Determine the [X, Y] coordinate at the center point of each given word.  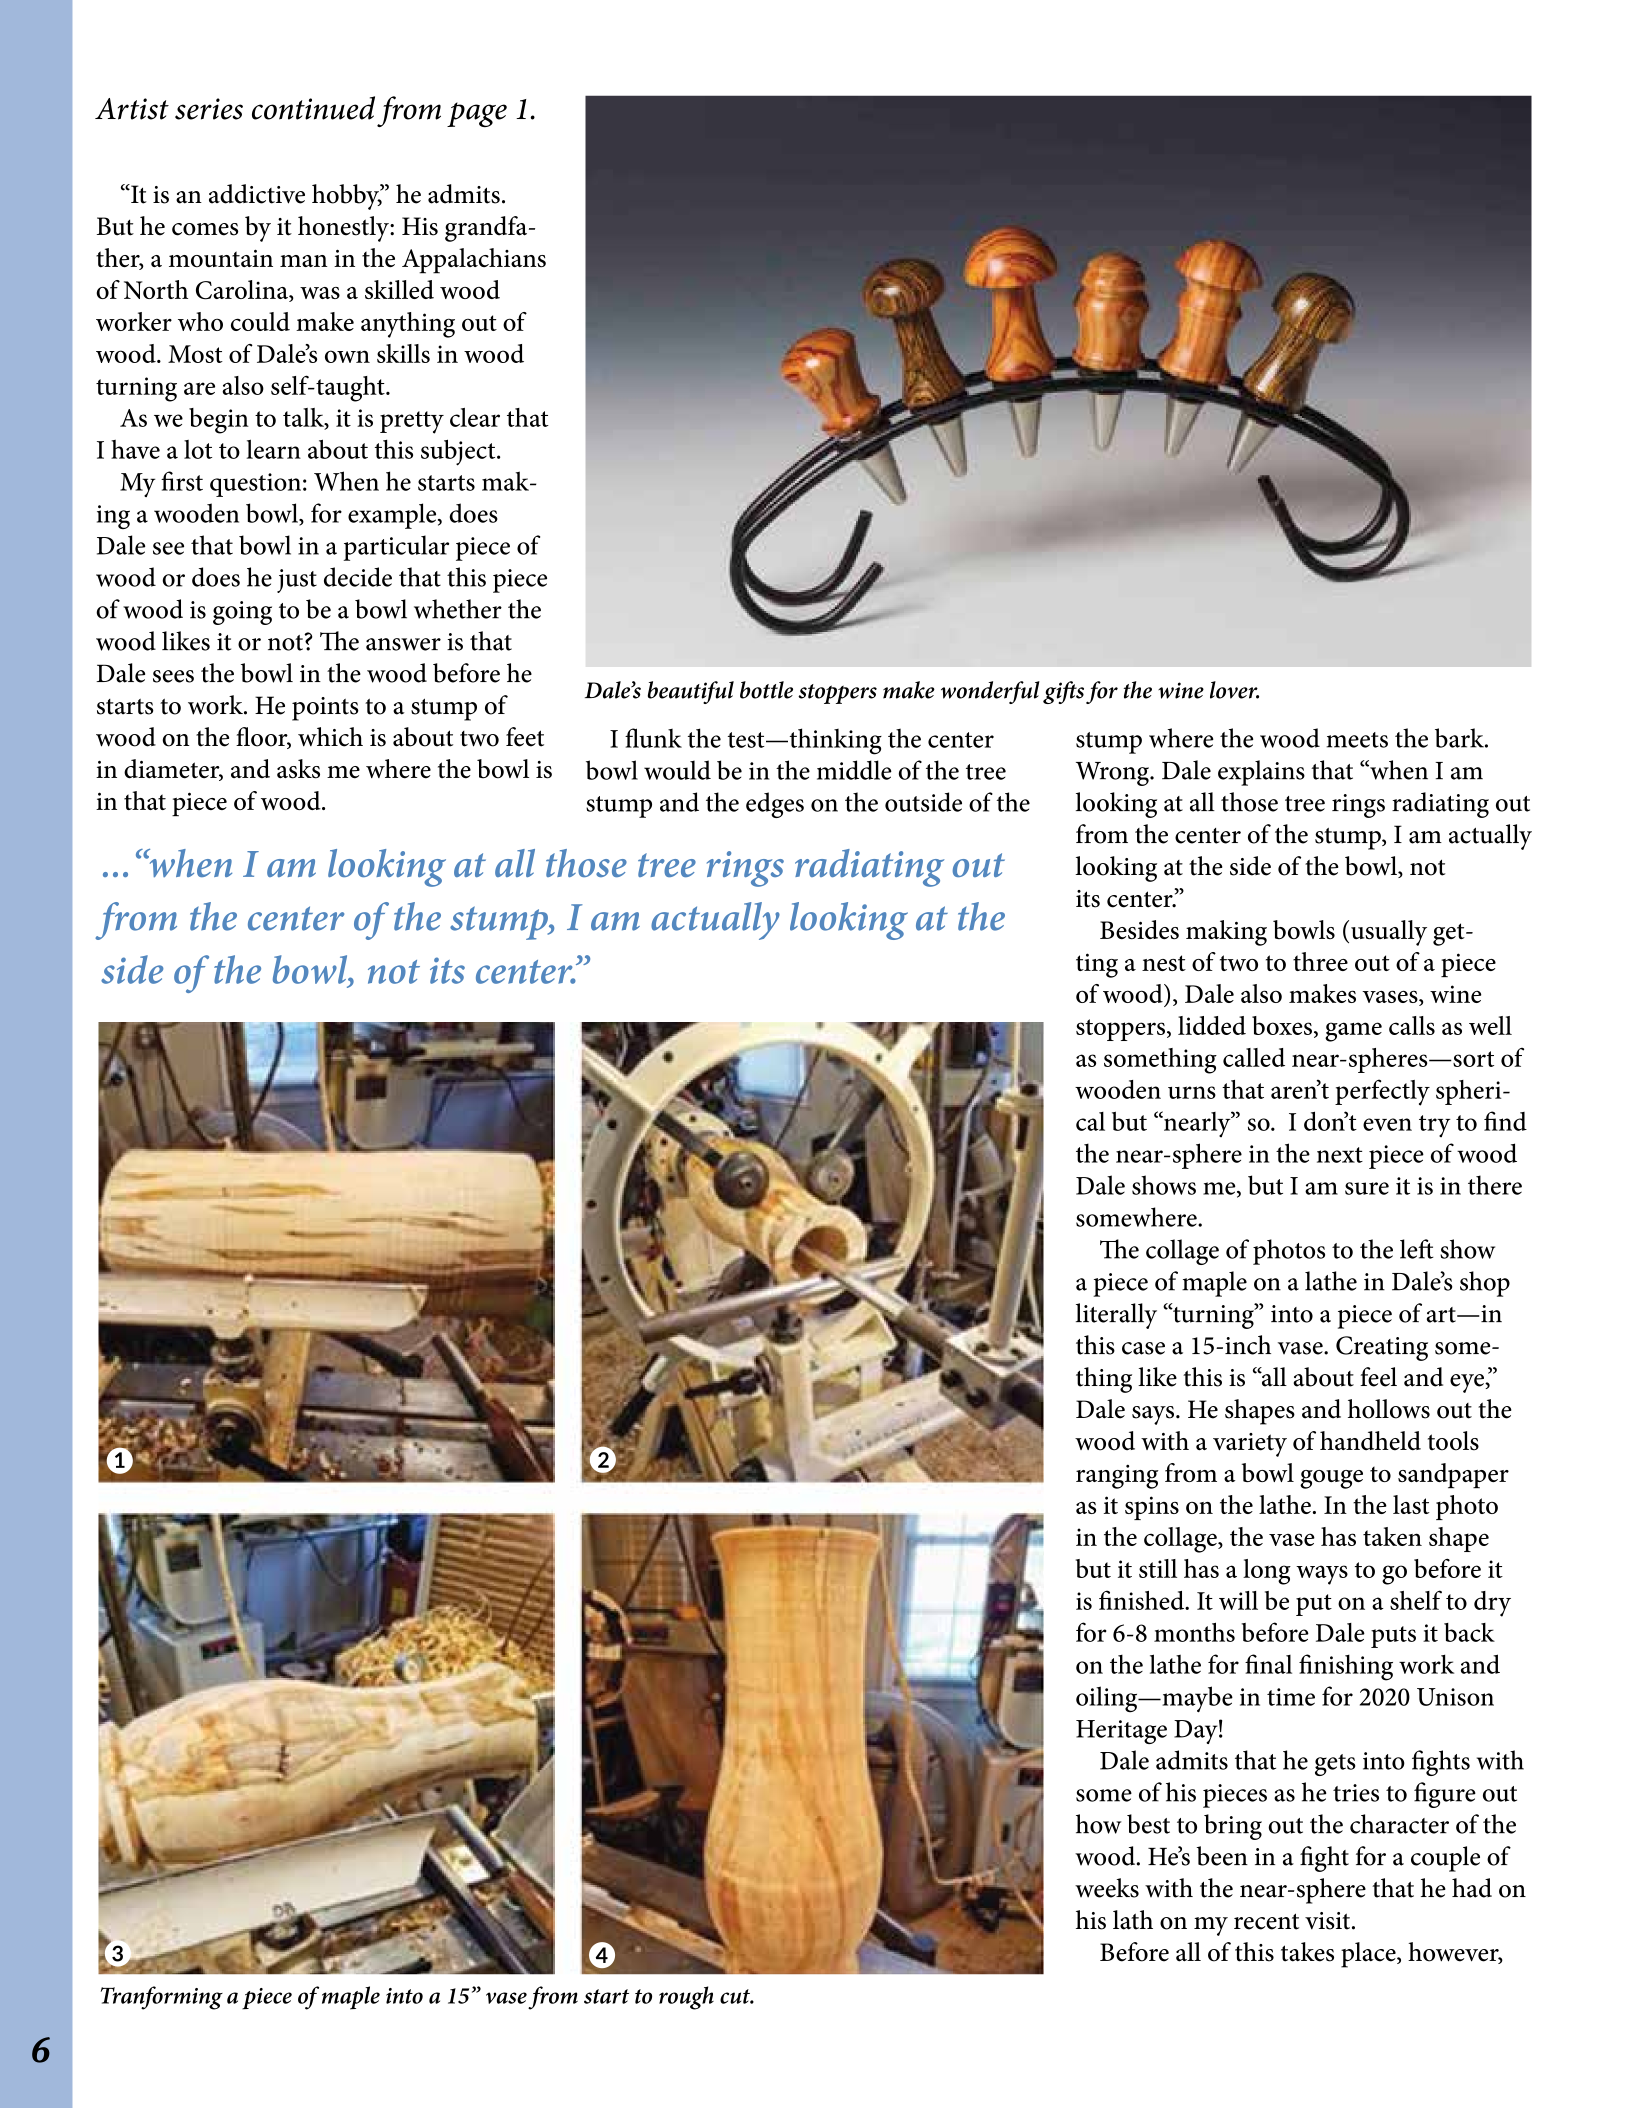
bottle [766, 690]
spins [1152, 1508]
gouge [1331, 1479]
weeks [1107, 1888]
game [1353, 1032]
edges [775, 805]
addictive [257, 194]
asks [298, 769]
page [477, 114]
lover [1234, 690]
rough [686, 1998]
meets [1357, 740]
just [297, 581]
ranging [1117, 1476]
